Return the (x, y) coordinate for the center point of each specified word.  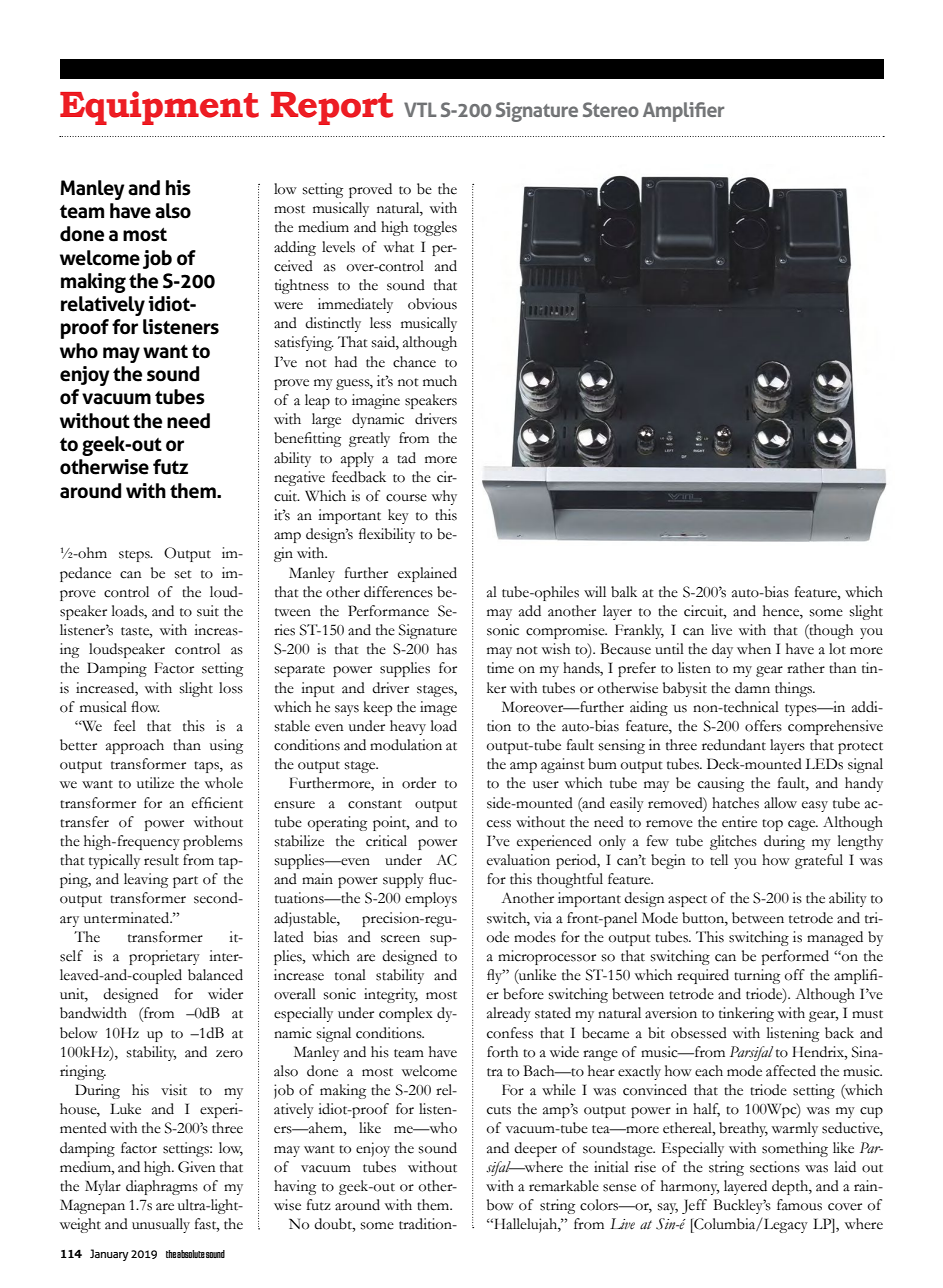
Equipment (159, 108)
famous (799, 1205)
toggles (435, 228)
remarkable (564, 1186)
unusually (161, 1225)
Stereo (611, 109)
